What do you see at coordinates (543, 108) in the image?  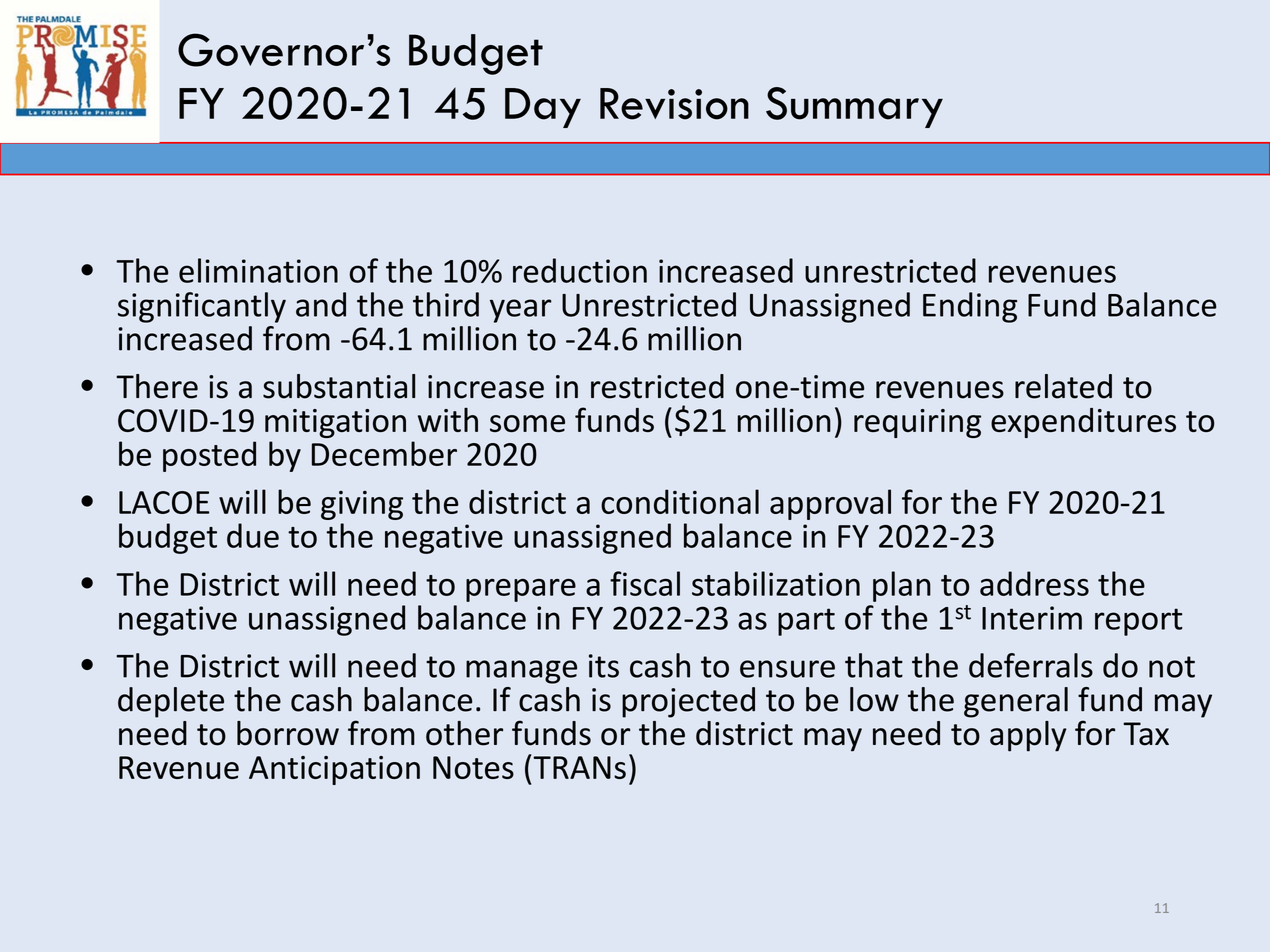 I see `Day` at bounding box center [543, 108].
